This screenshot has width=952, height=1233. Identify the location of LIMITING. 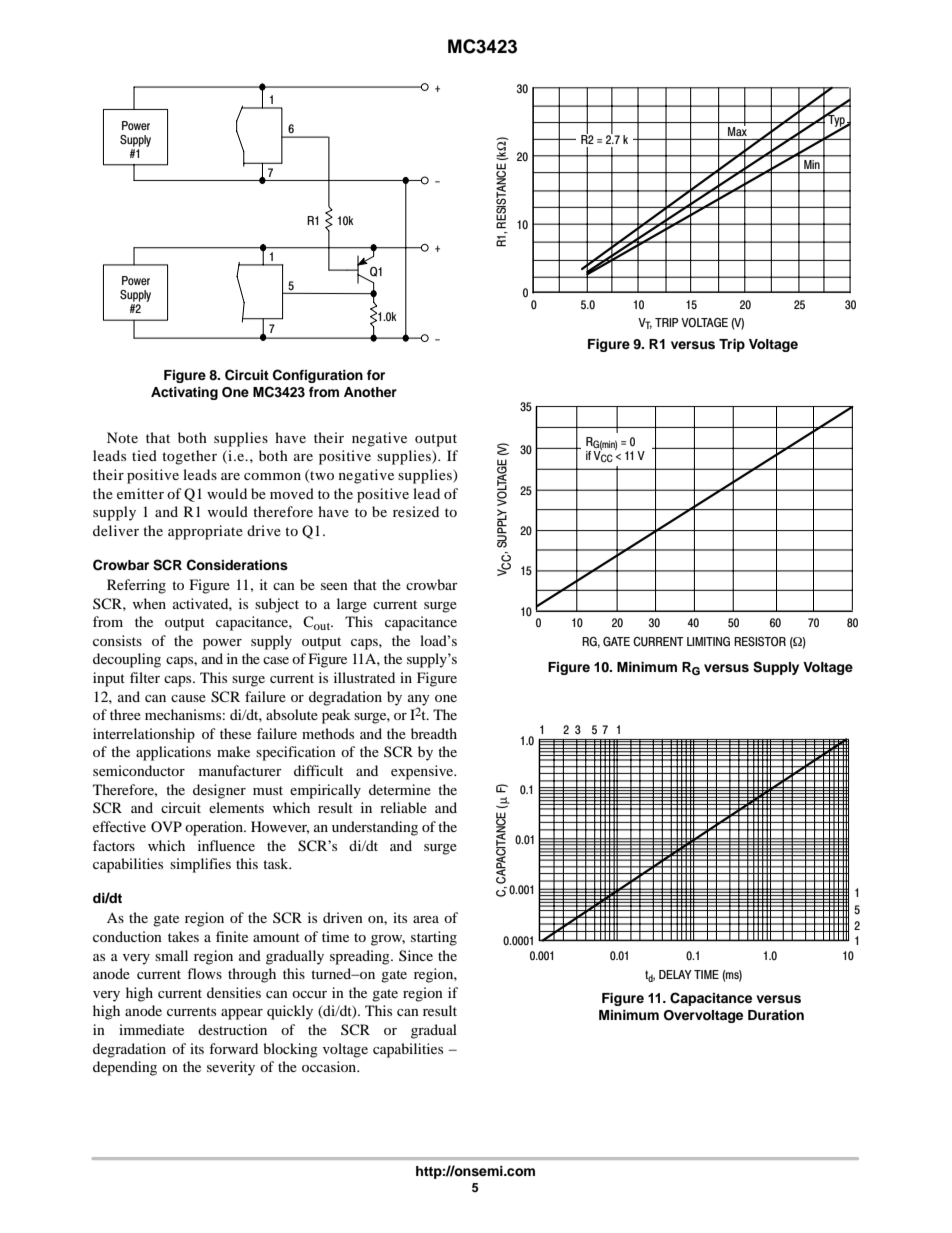
(708, 641).
